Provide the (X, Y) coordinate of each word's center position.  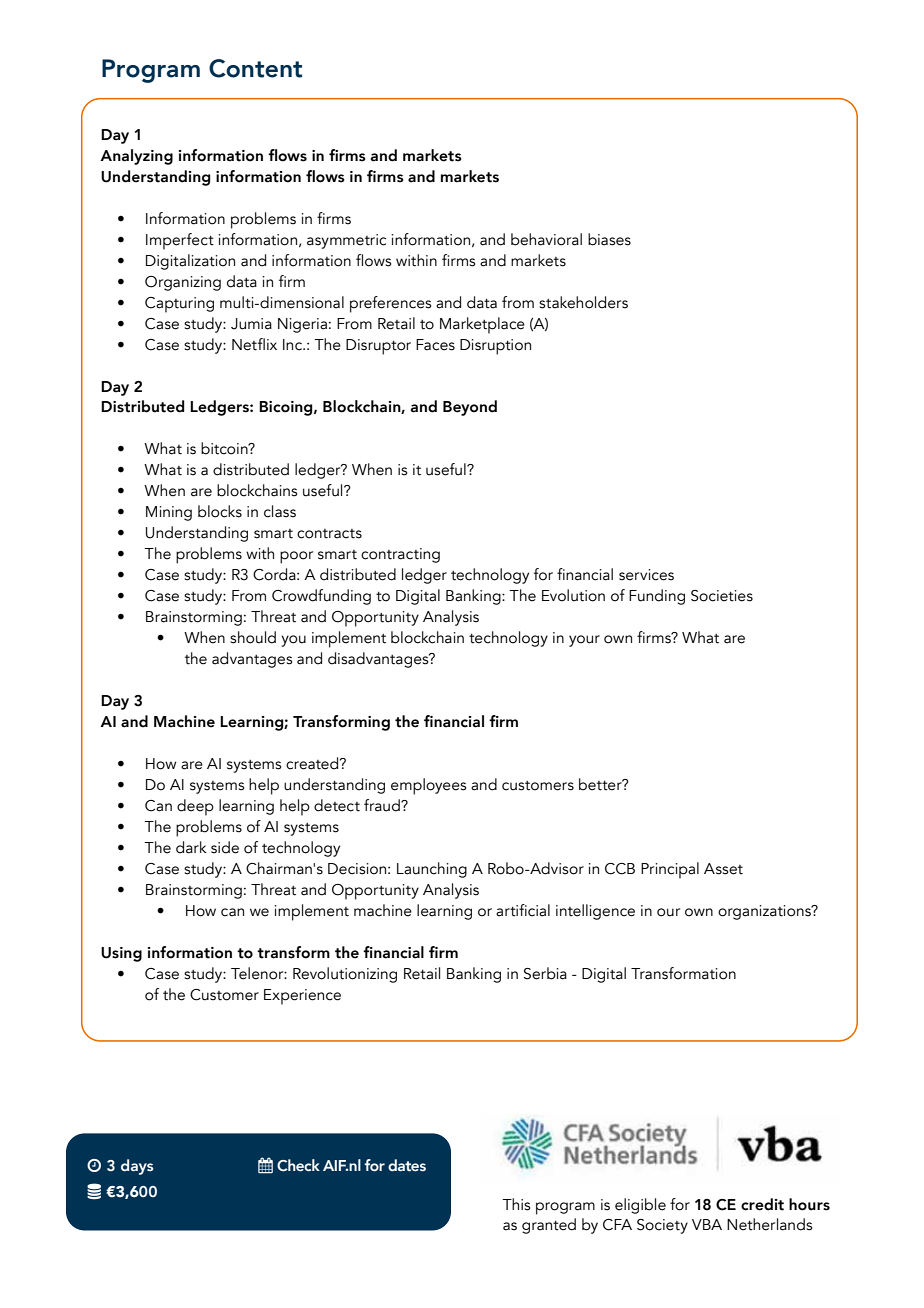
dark (191, 847)
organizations (765, 912)
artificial (523, 910)
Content (255, 68)
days (137, 1167)
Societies (722, 596)
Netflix (254, 344)
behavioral (546, 239)
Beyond (470, 408)
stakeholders (583, 302)
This (516, 1204)
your (584, 641)
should (253, 637)
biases (609, 239)
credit (762, 1204)
